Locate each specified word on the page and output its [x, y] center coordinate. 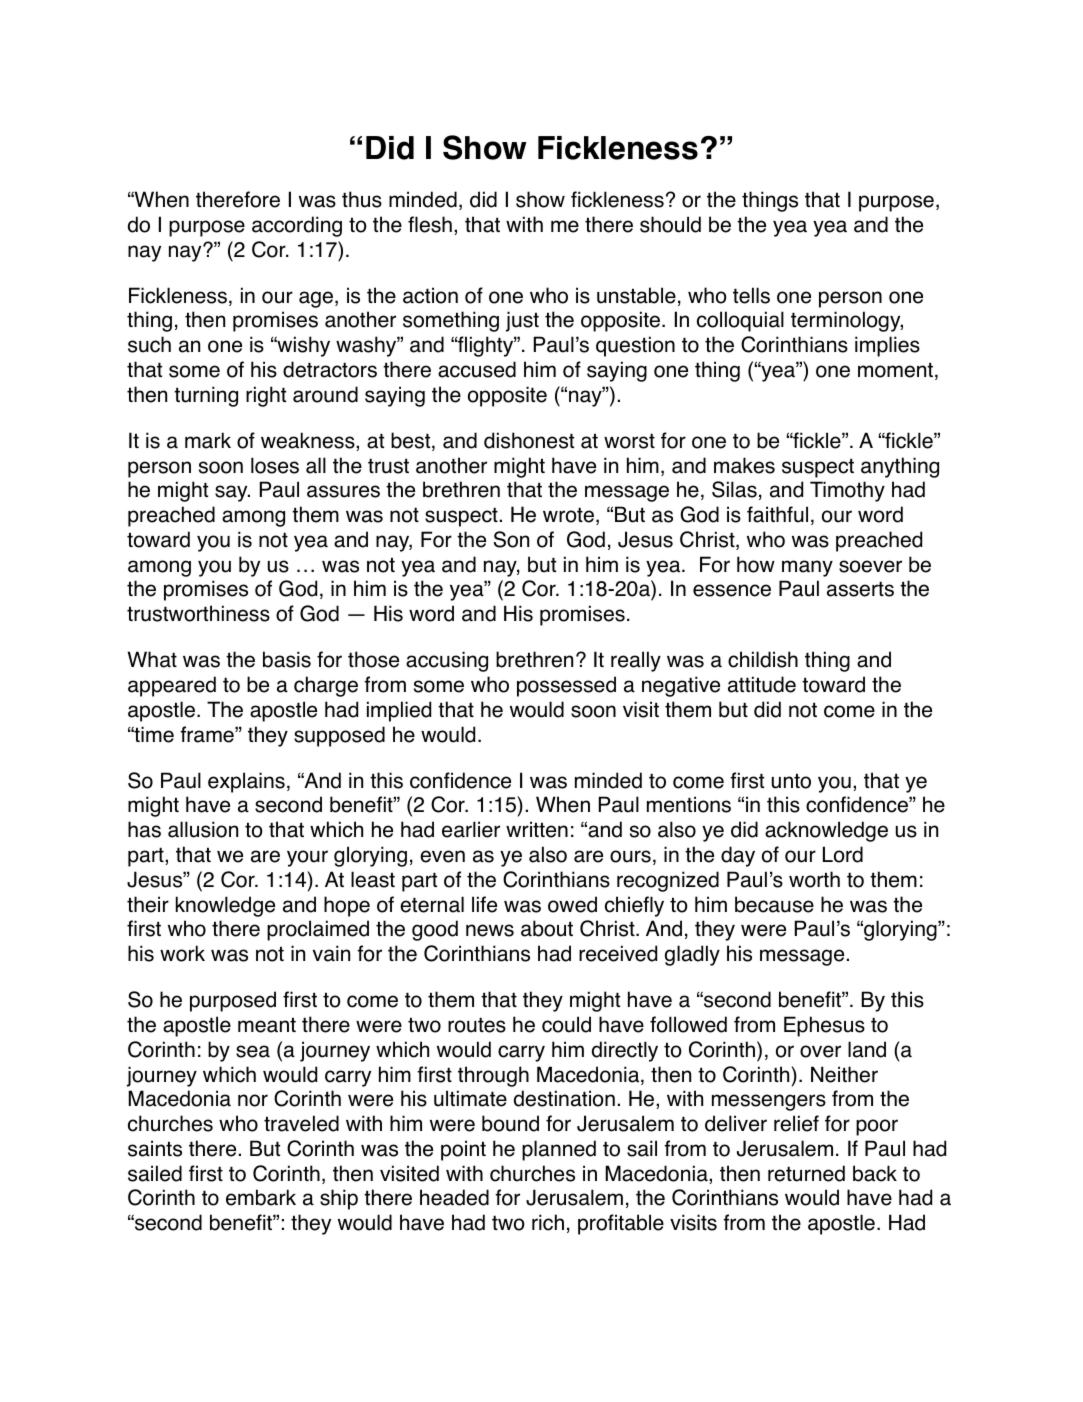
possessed [566, 686]
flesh [430, 224]
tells [751, 295]
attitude [762, 684]
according [297, 226]
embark [261, 1197]
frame [208, 734]
